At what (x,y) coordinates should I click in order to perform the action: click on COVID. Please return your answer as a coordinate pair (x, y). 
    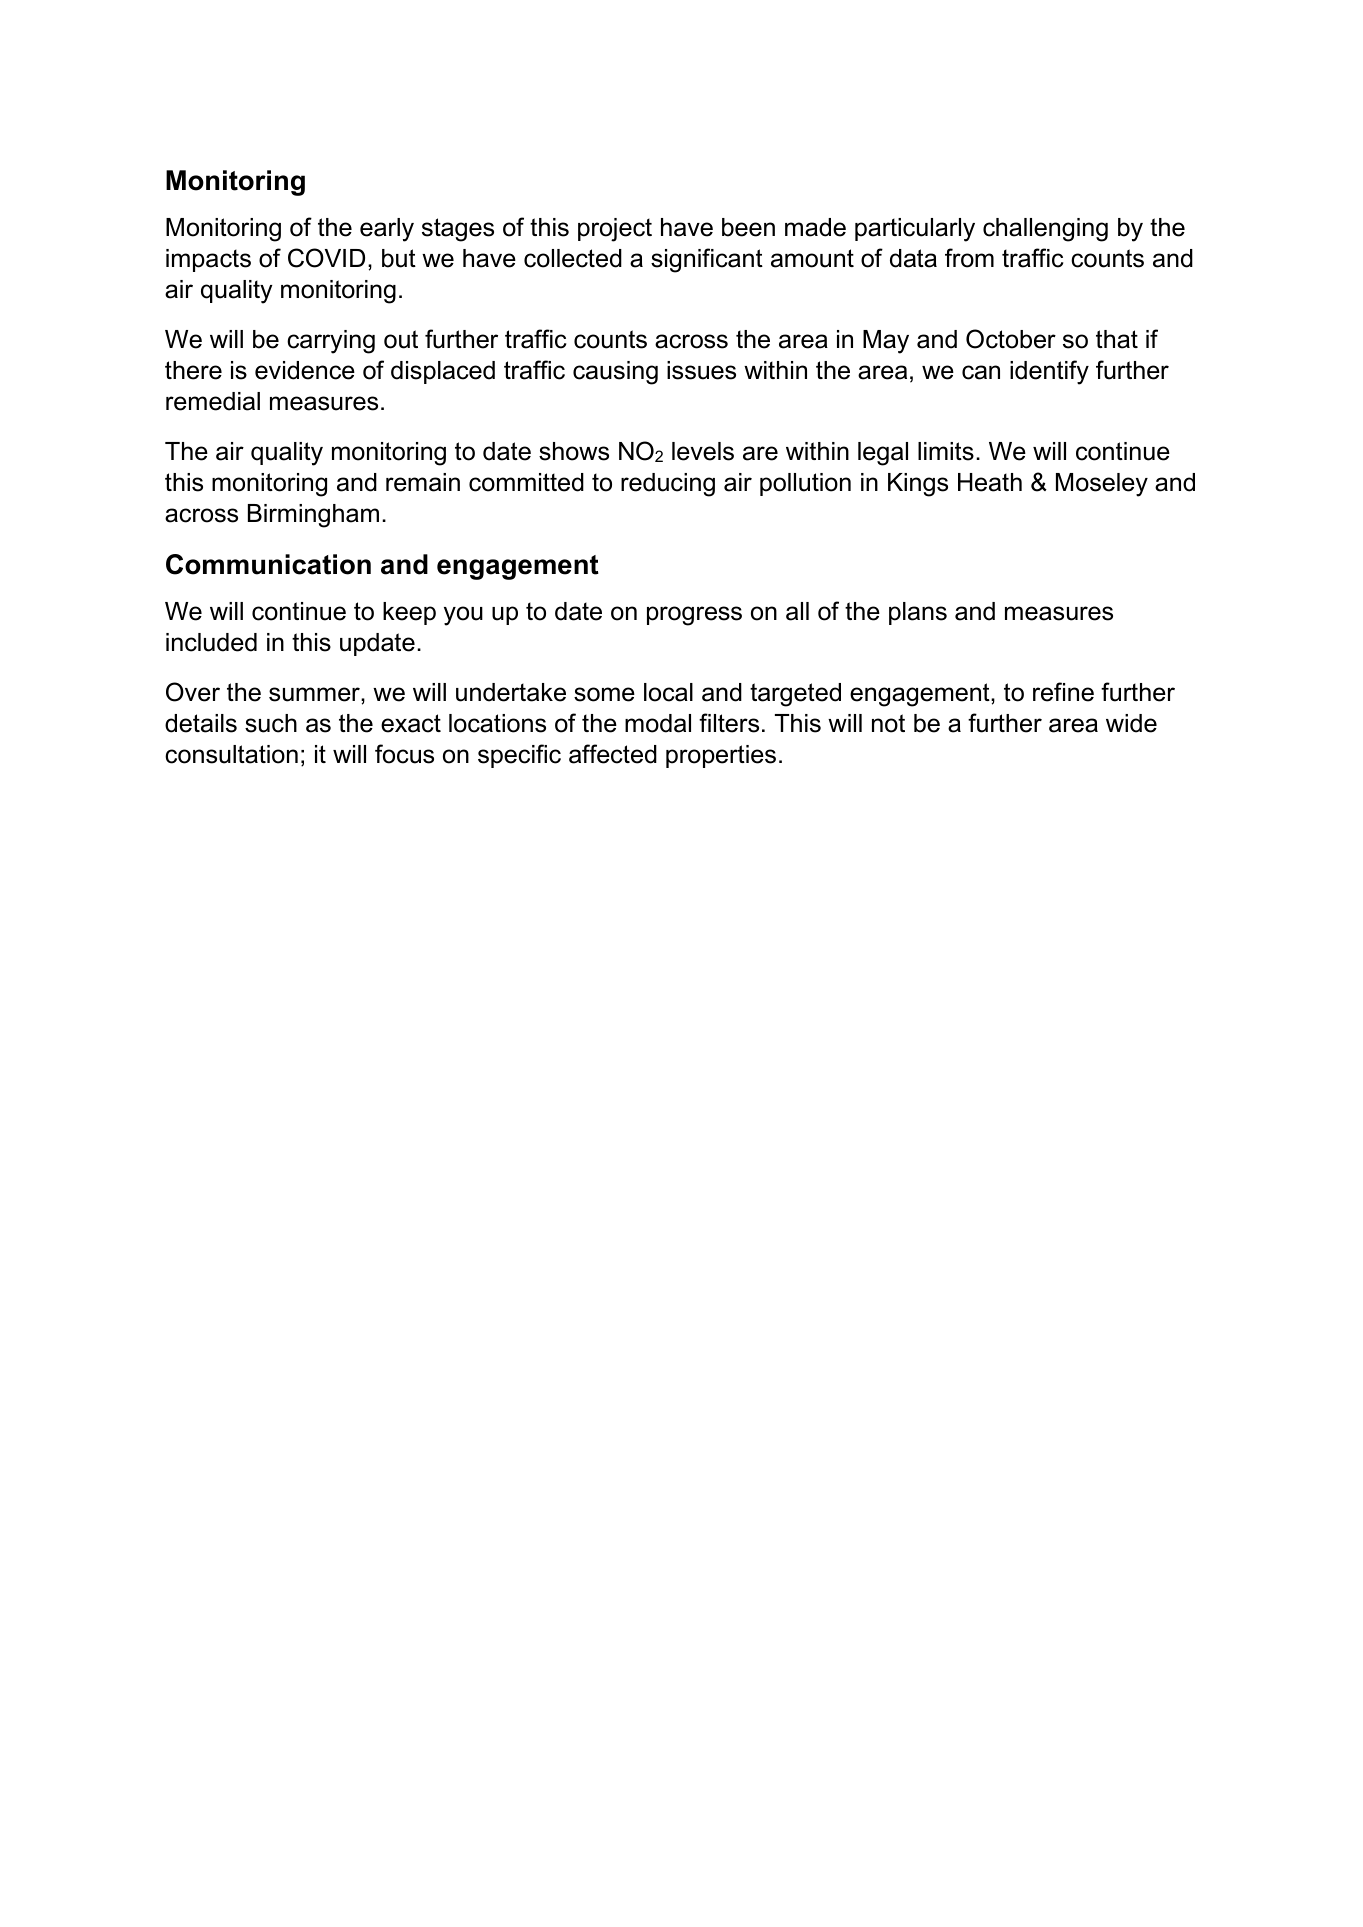
    Looking at the image, I should click on (326, 258).
